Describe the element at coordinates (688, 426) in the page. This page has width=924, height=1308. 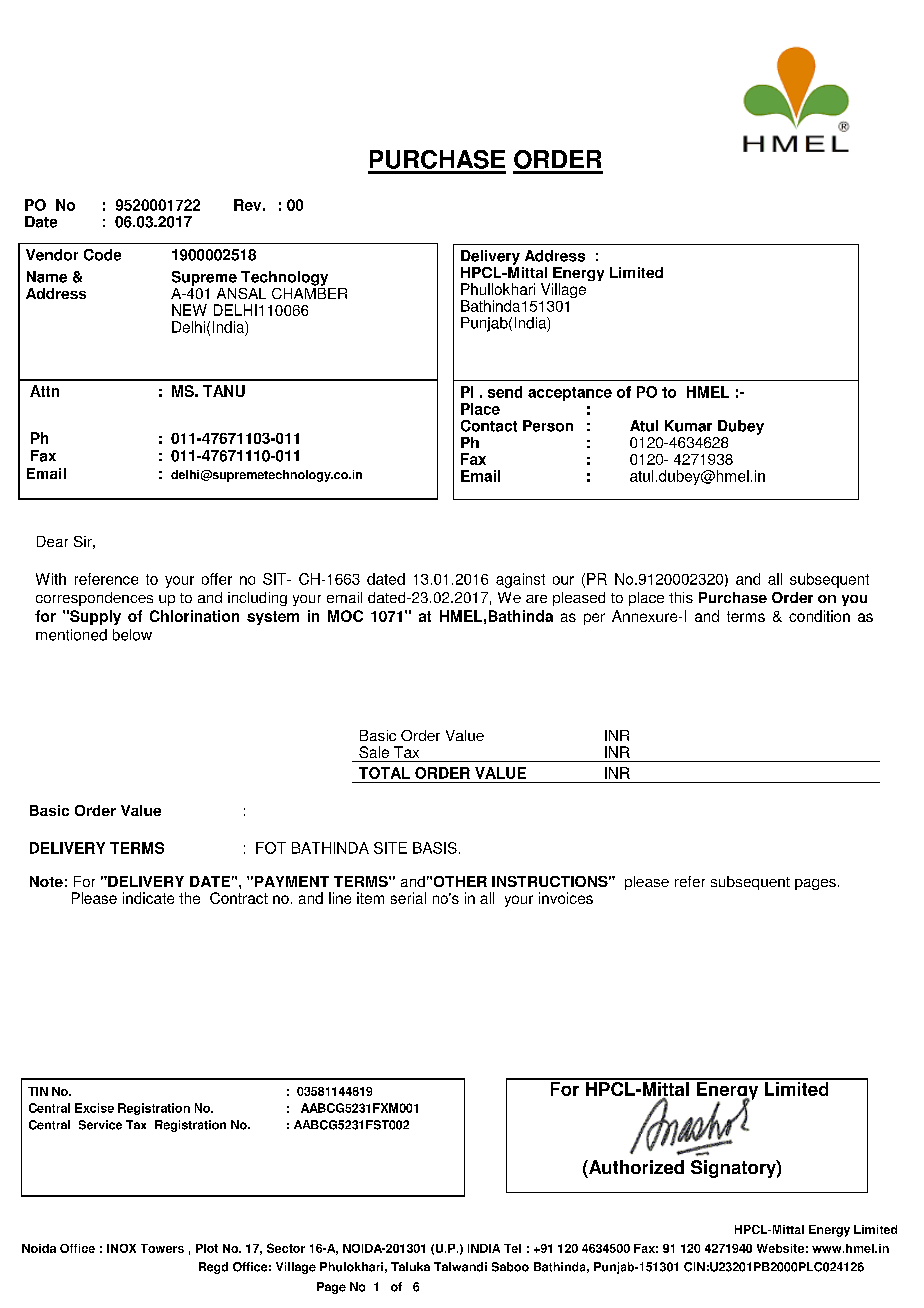
I see `Kumar` at that location.
